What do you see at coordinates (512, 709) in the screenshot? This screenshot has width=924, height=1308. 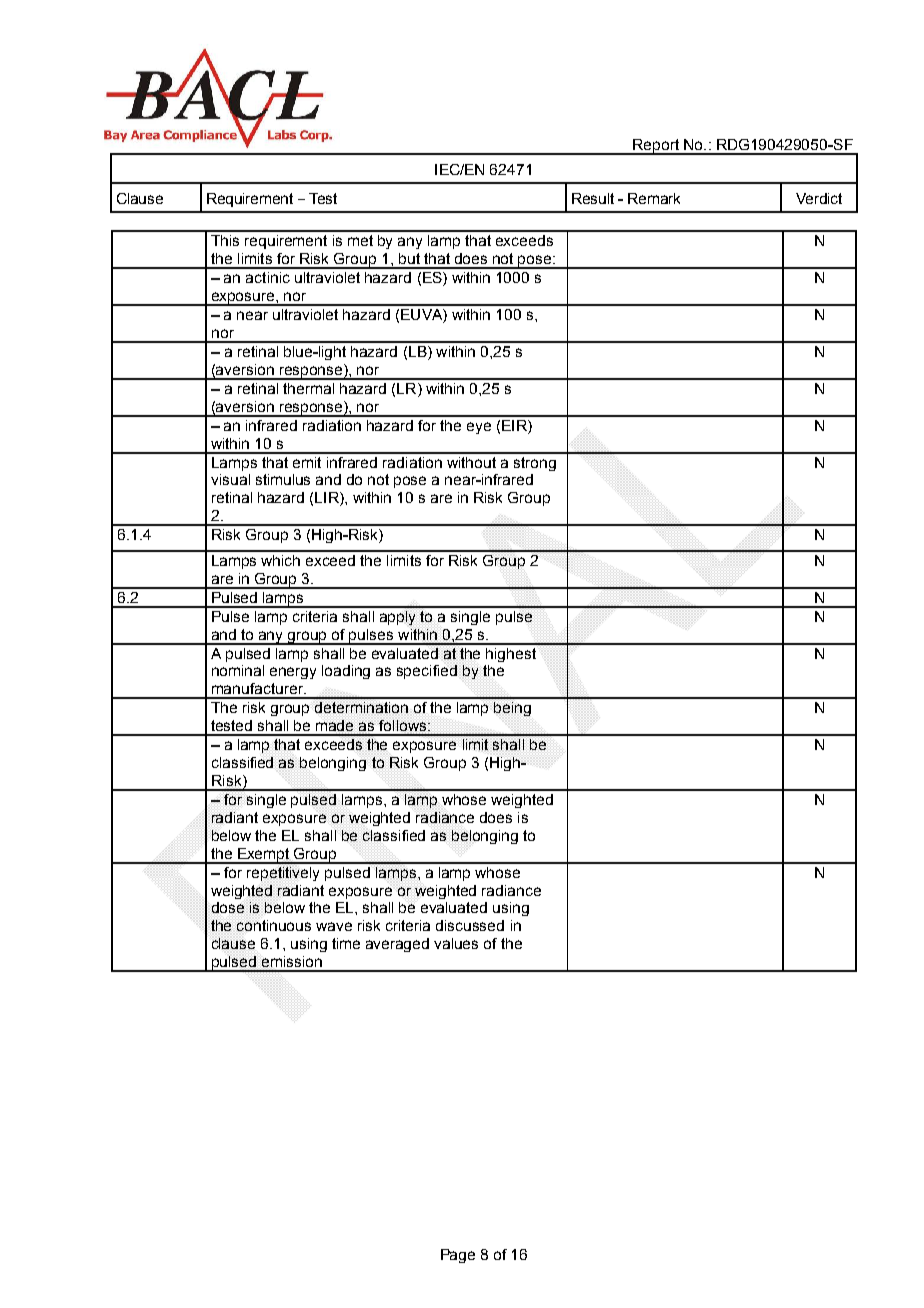 I see `being` at bounding box center [512, 709].
